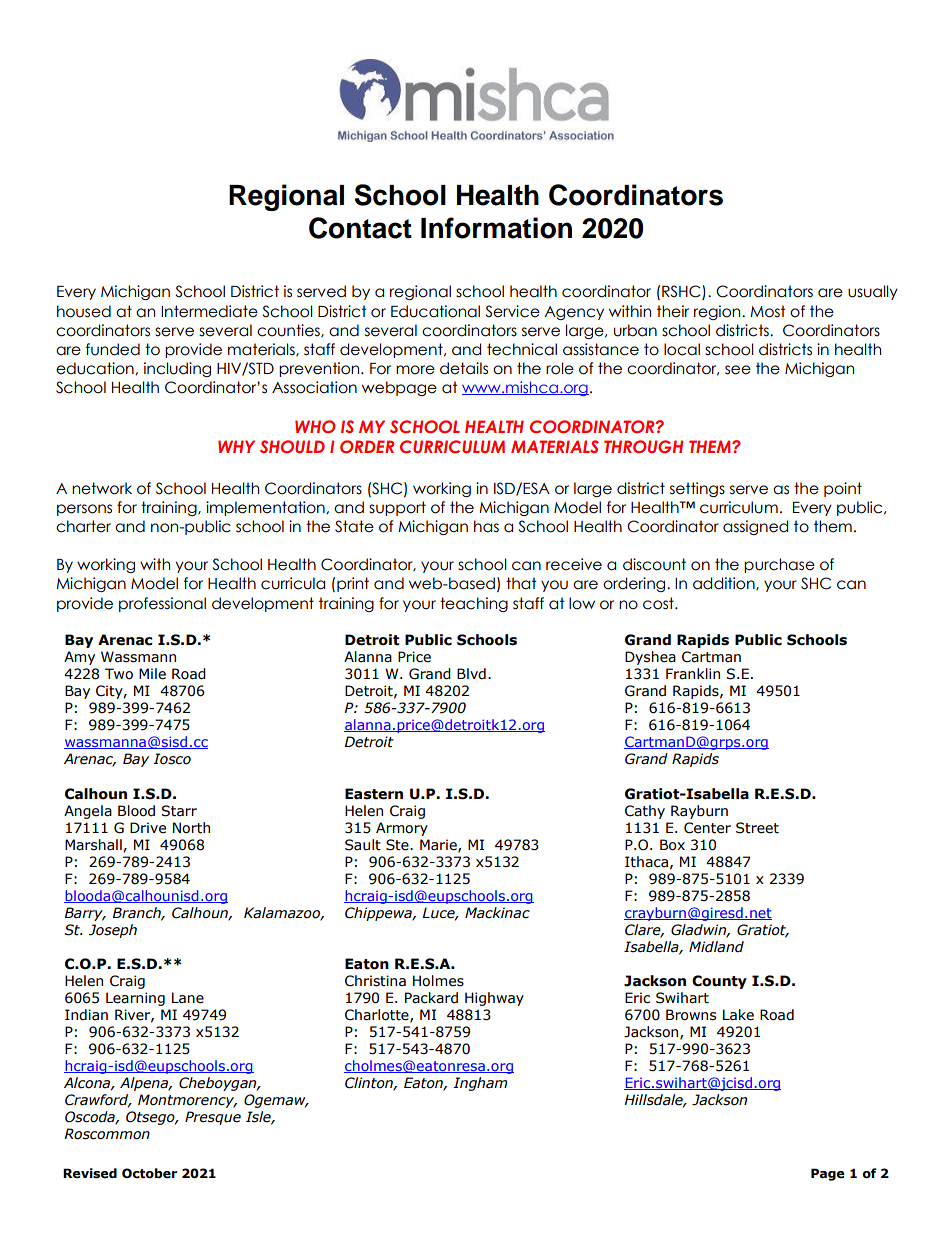 Image resolution: width=952 pixels, height=1233 pixels. What do you see at coordinates (162, 604) in the screenshot?
I see `professional` at bounding box center [162, 604].
